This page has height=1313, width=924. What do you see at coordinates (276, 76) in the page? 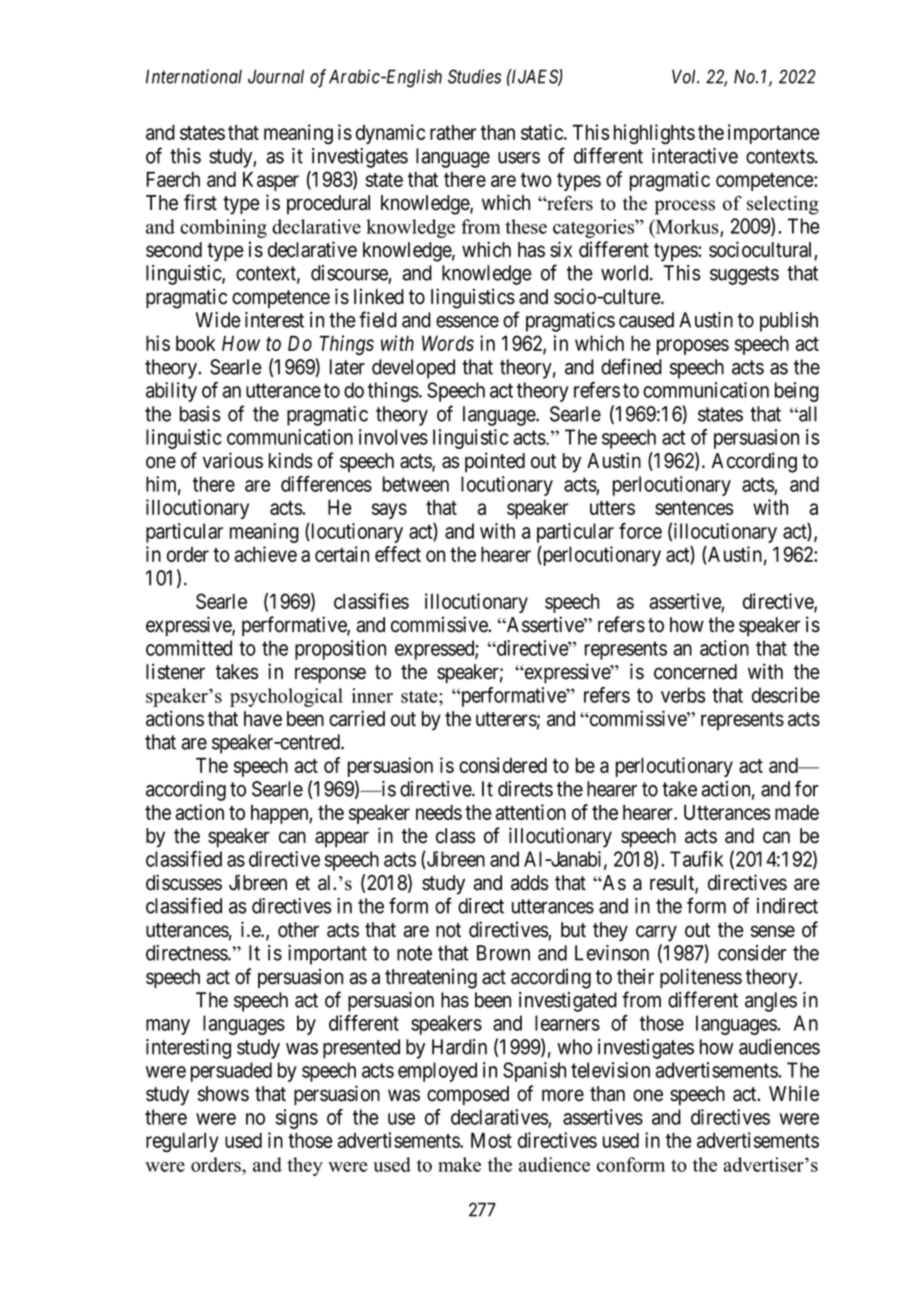
I see `Journal` at bounding box center [276, 76].
